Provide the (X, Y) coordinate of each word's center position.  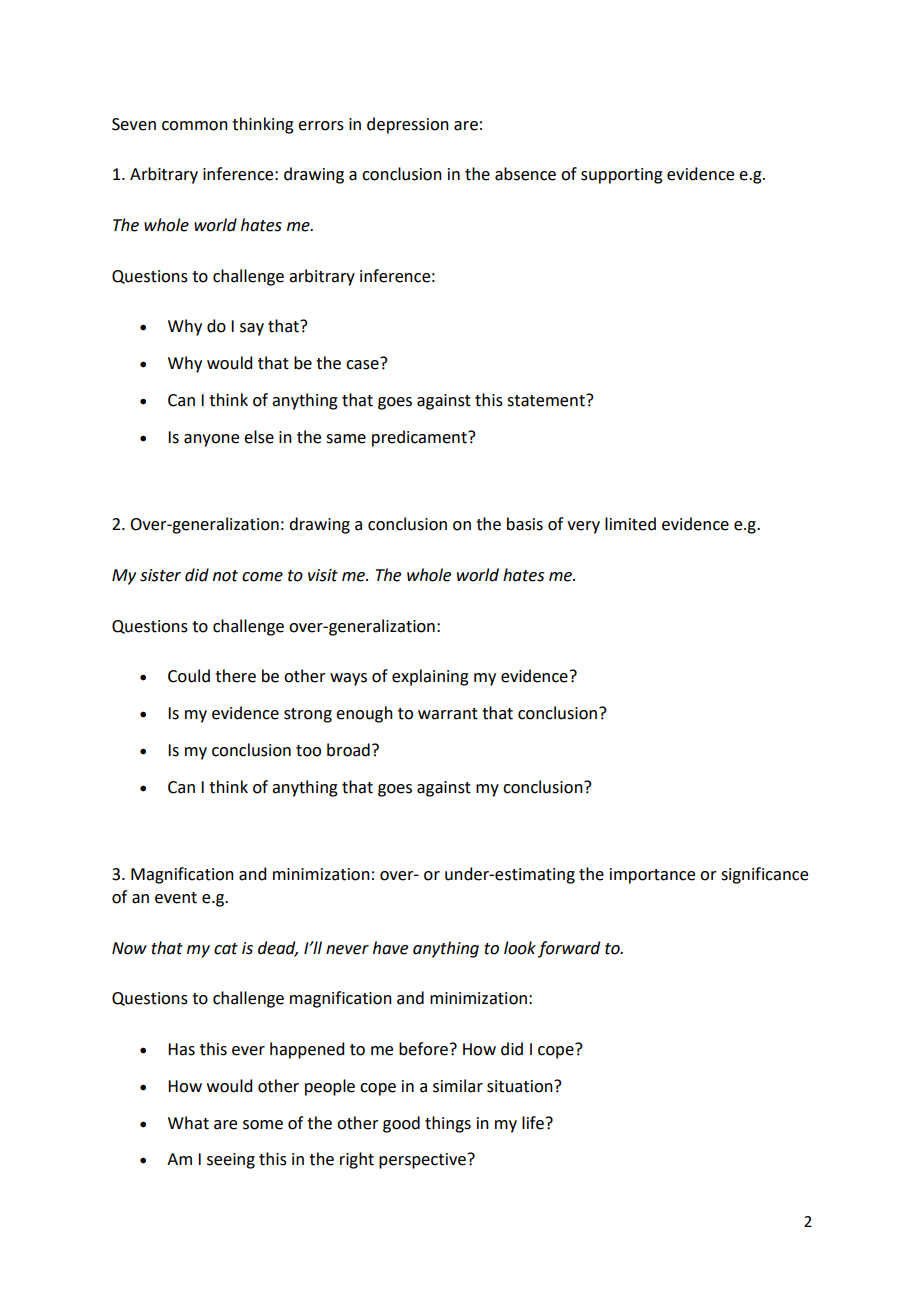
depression (408, 125)
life (533, 1123)
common (195, 126)
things (448, 1124)
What (188, 1123)
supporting (622, 176)
